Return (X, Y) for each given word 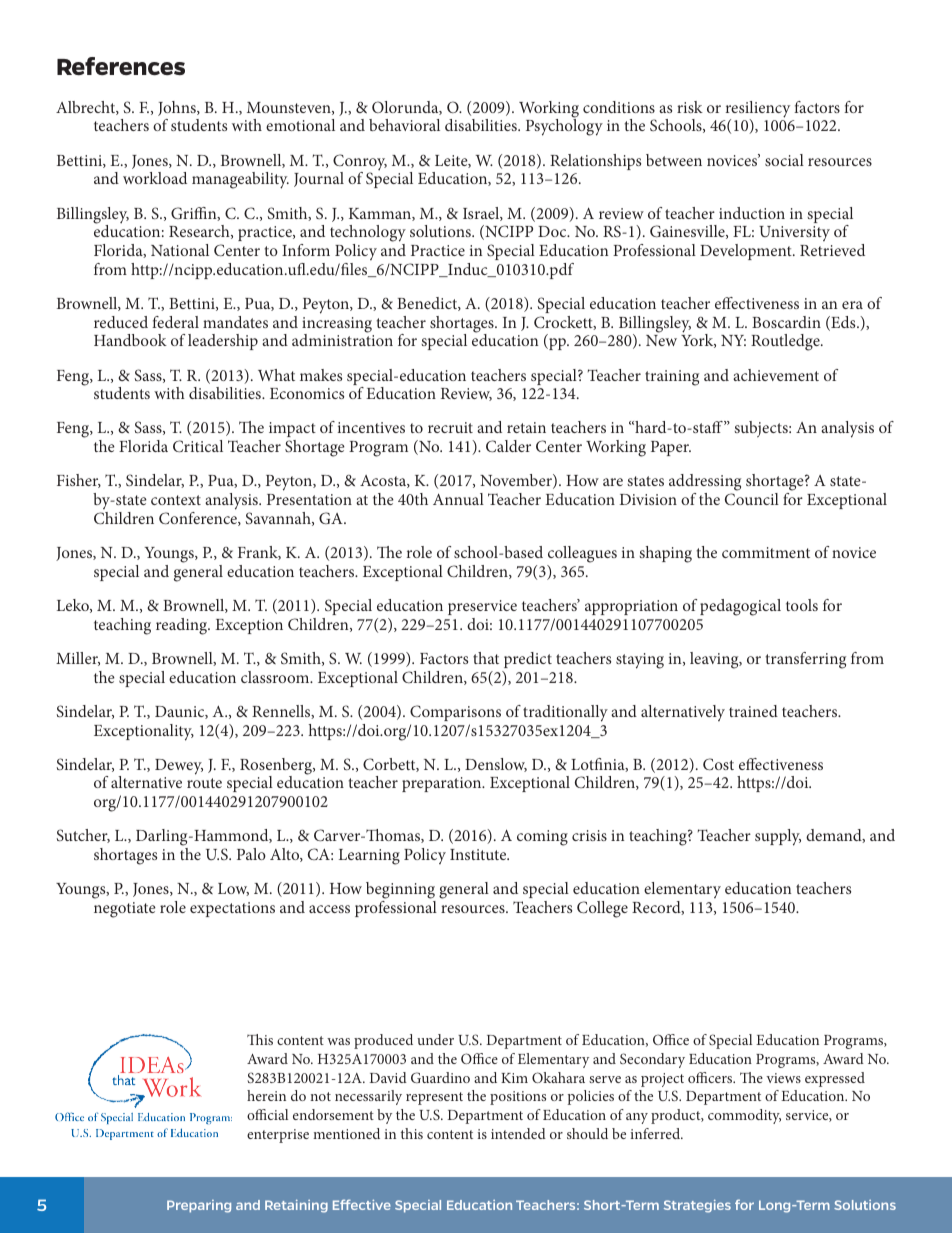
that (486, 658)
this (412, 1133)
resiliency (758, 110)
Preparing (199, 1206)
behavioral (404, 125)
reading (183, 626)
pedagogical (740, 607)
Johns (178, 108)
